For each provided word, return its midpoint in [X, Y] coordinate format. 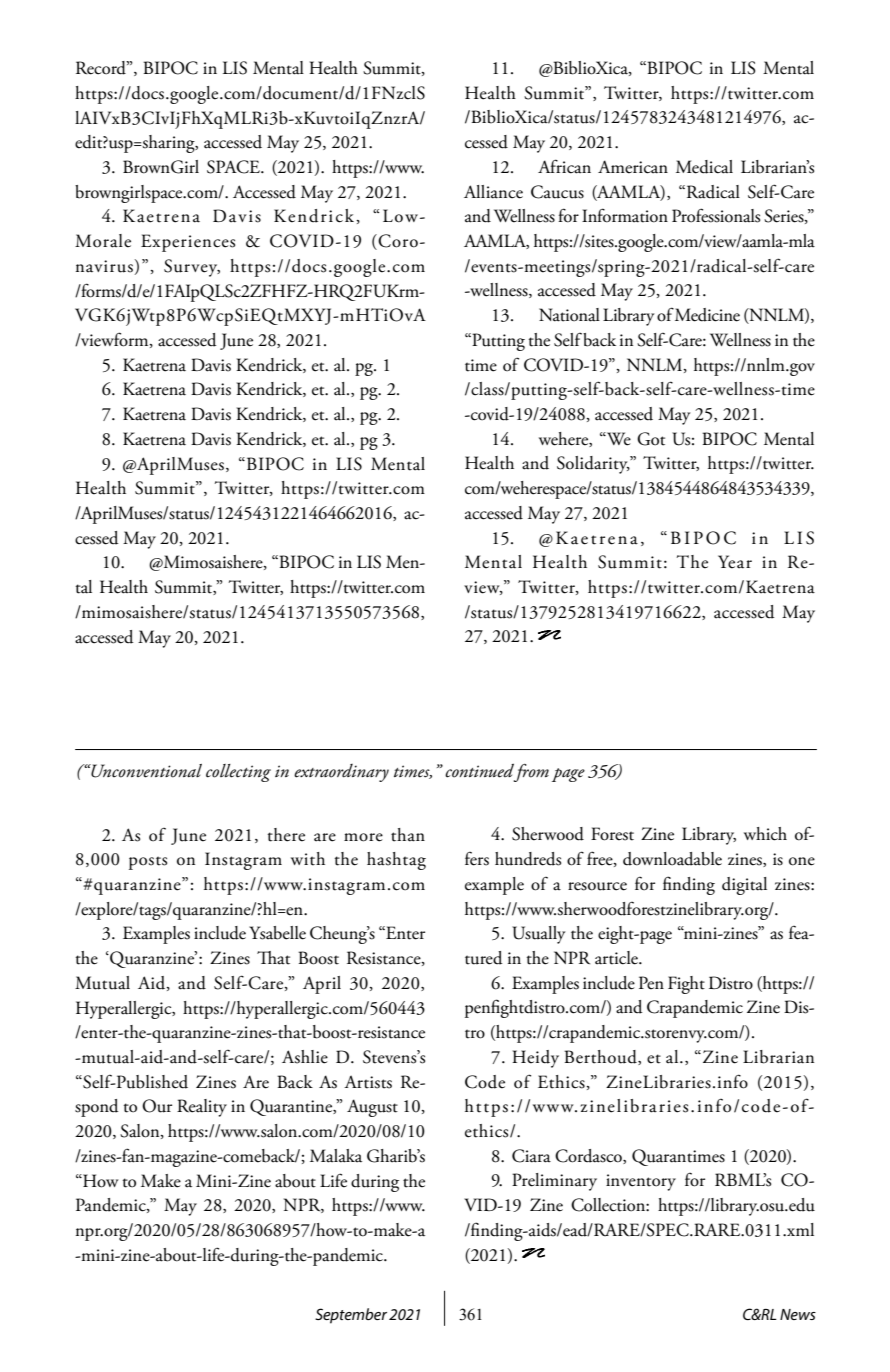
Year [735, 562]
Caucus [557, 192]
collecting [238, 773]
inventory [641, 1182]
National [569, 315]
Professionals [716, 215]
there [286, 835]
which [765, 834]
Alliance [493, 192]
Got [651, 439]
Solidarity [593, 465]
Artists [368, 1082]
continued [479, 770]
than [408, 835]
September [351, 1316]
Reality [202, 1108]
